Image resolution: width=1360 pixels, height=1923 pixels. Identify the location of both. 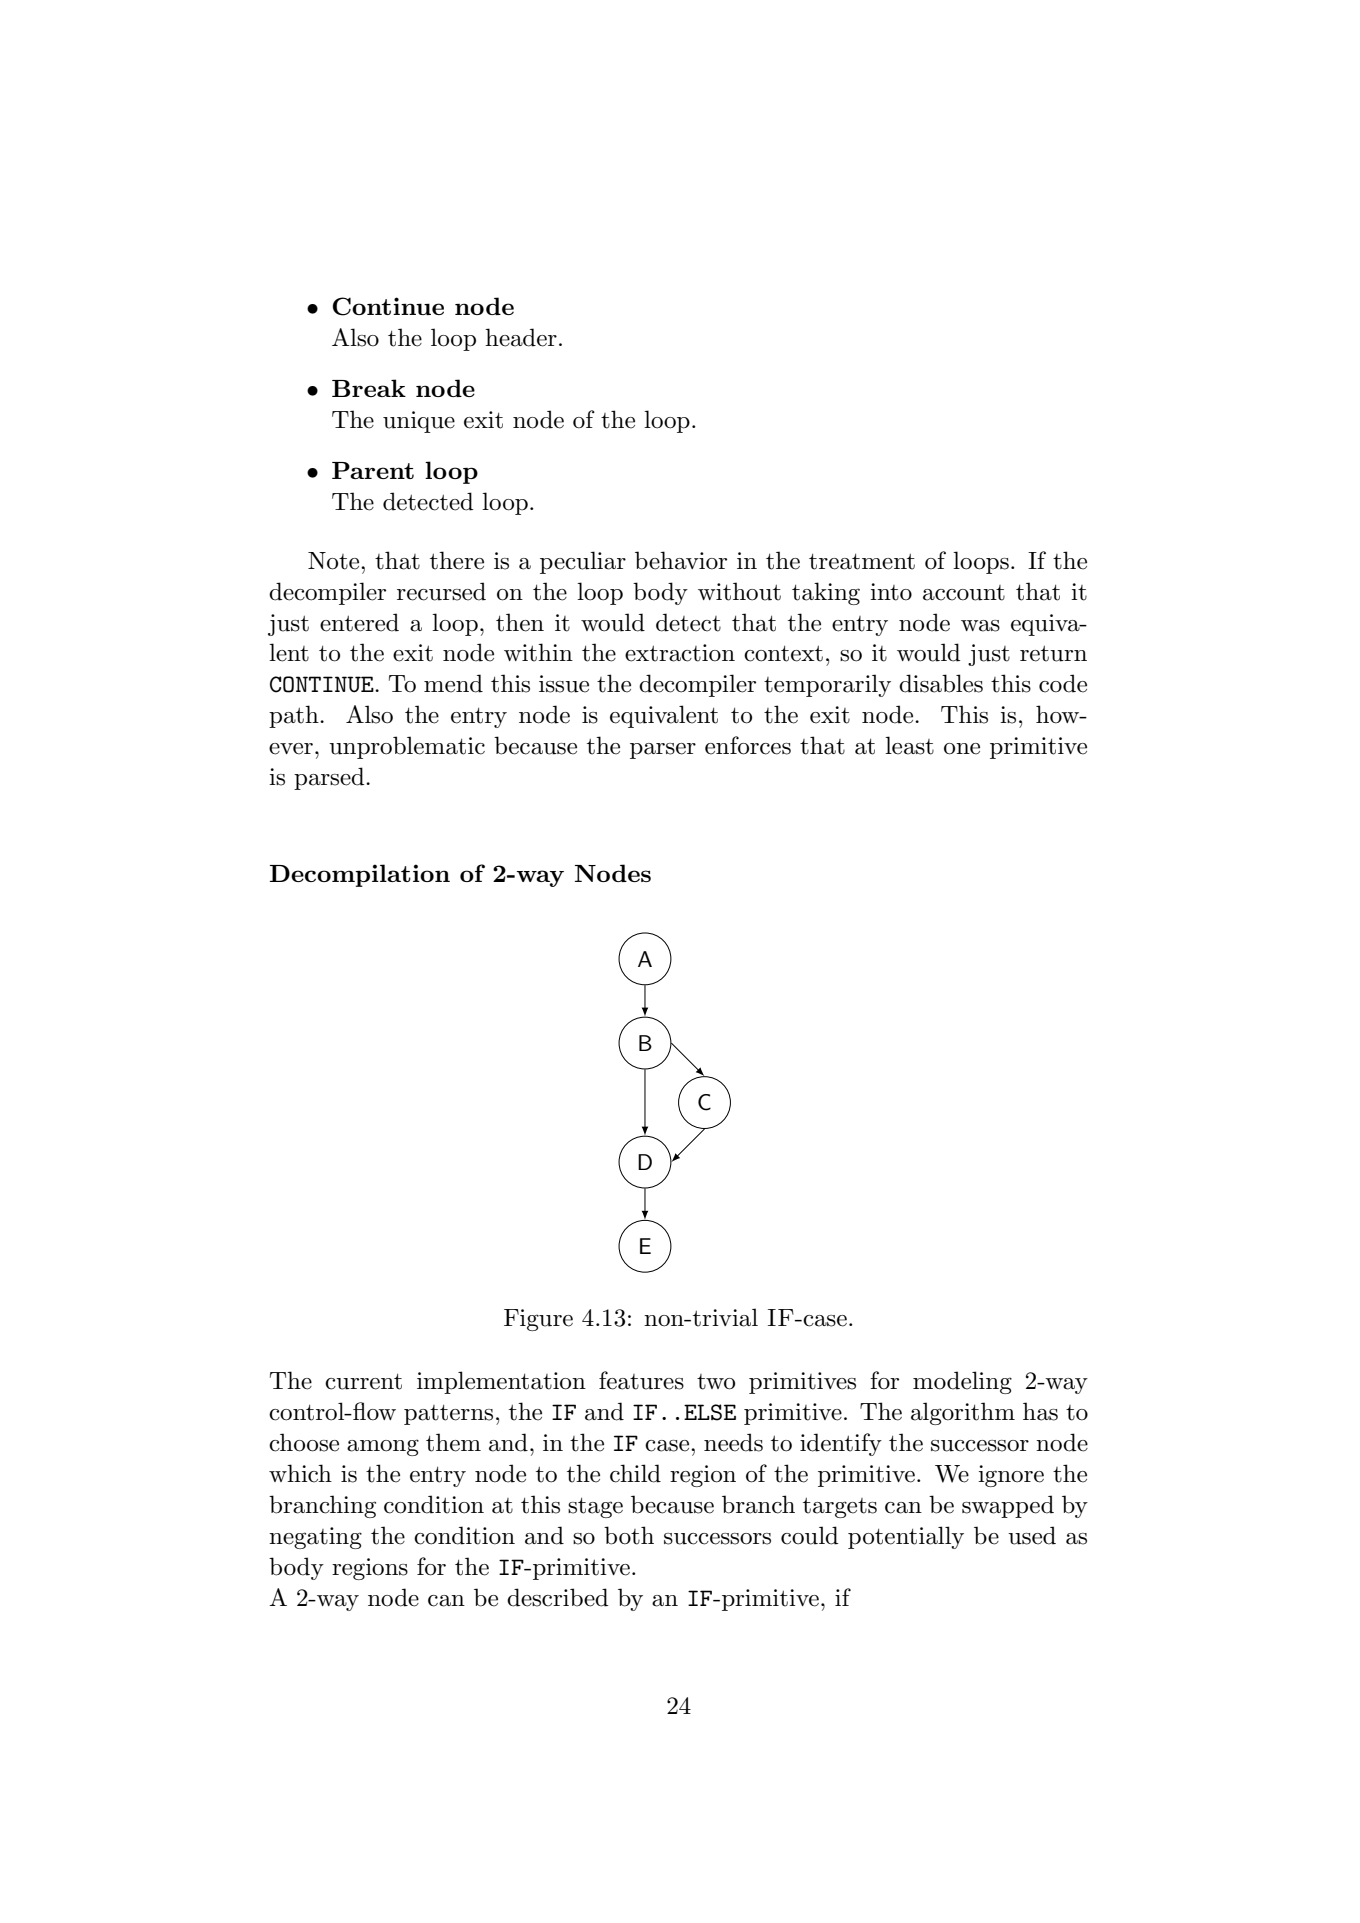
(629, 1535).
